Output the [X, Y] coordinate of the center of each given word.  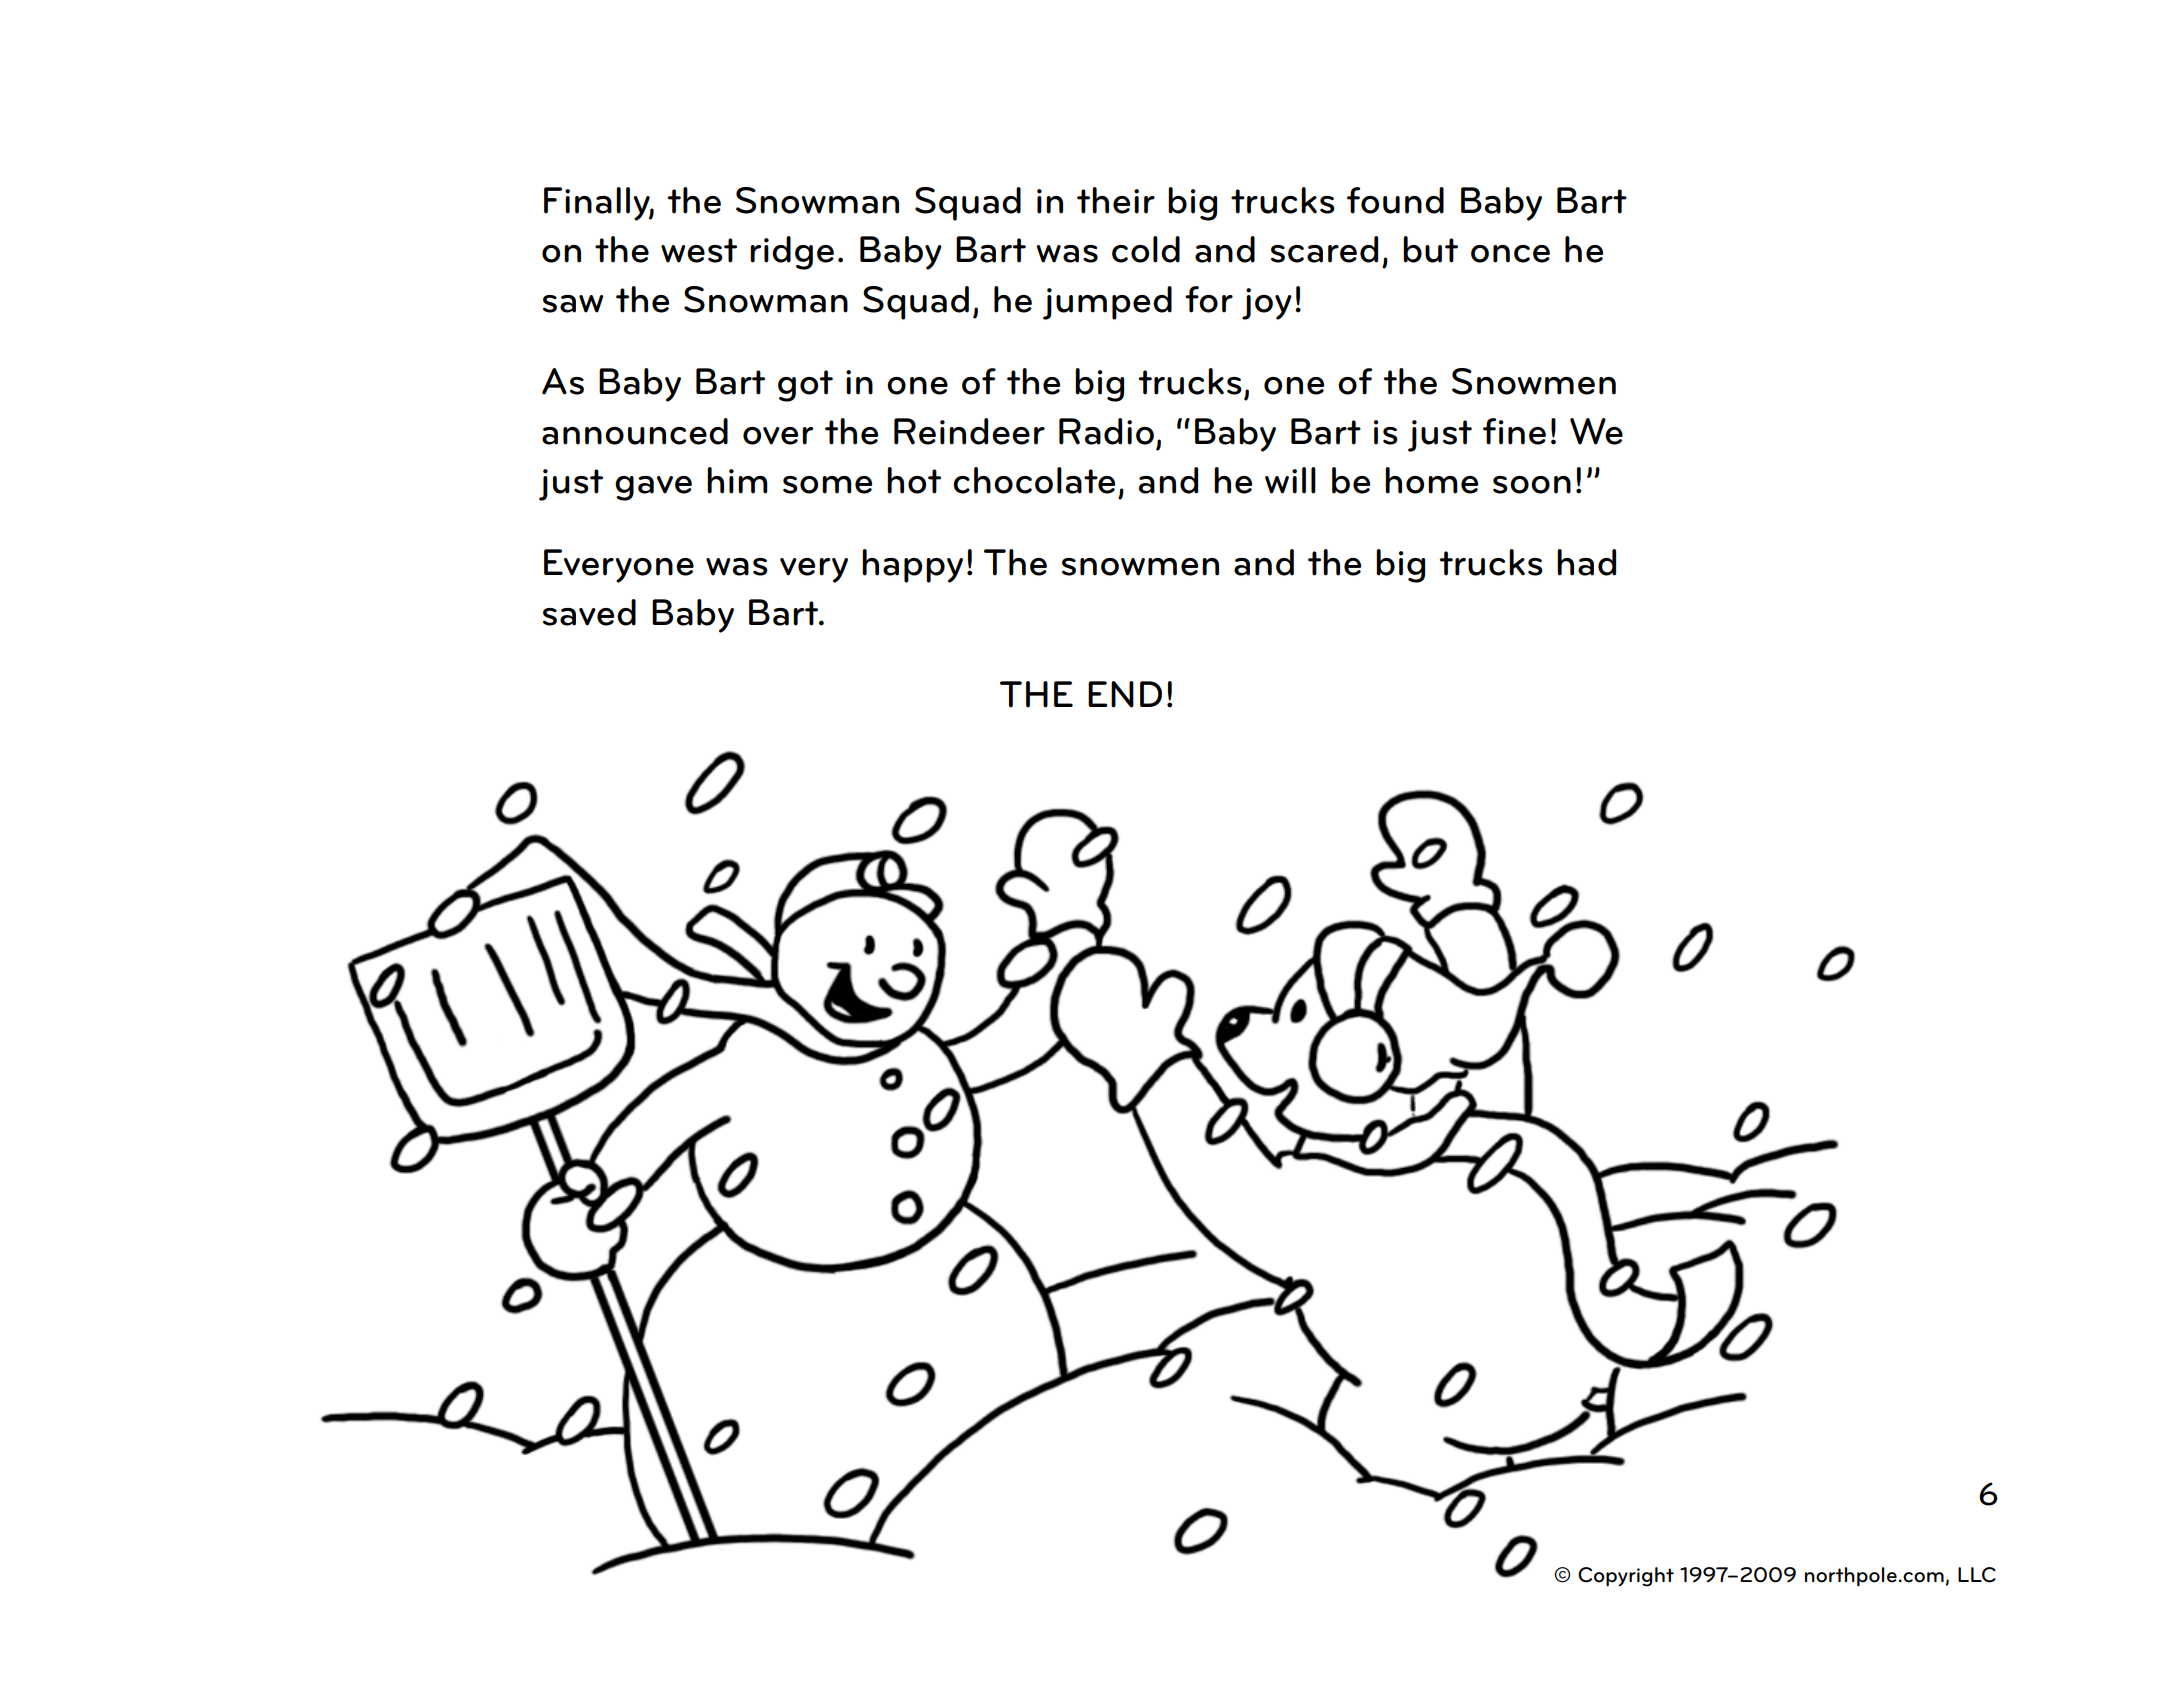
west [699, 250]
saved [589, 612]
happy [912, 566]
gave [653, 488]
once [1510, 254]
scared [1324, 249]
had [1586, 562]
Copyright [1626, 1577]
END [1125, 694]
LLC [1977, 1575]
